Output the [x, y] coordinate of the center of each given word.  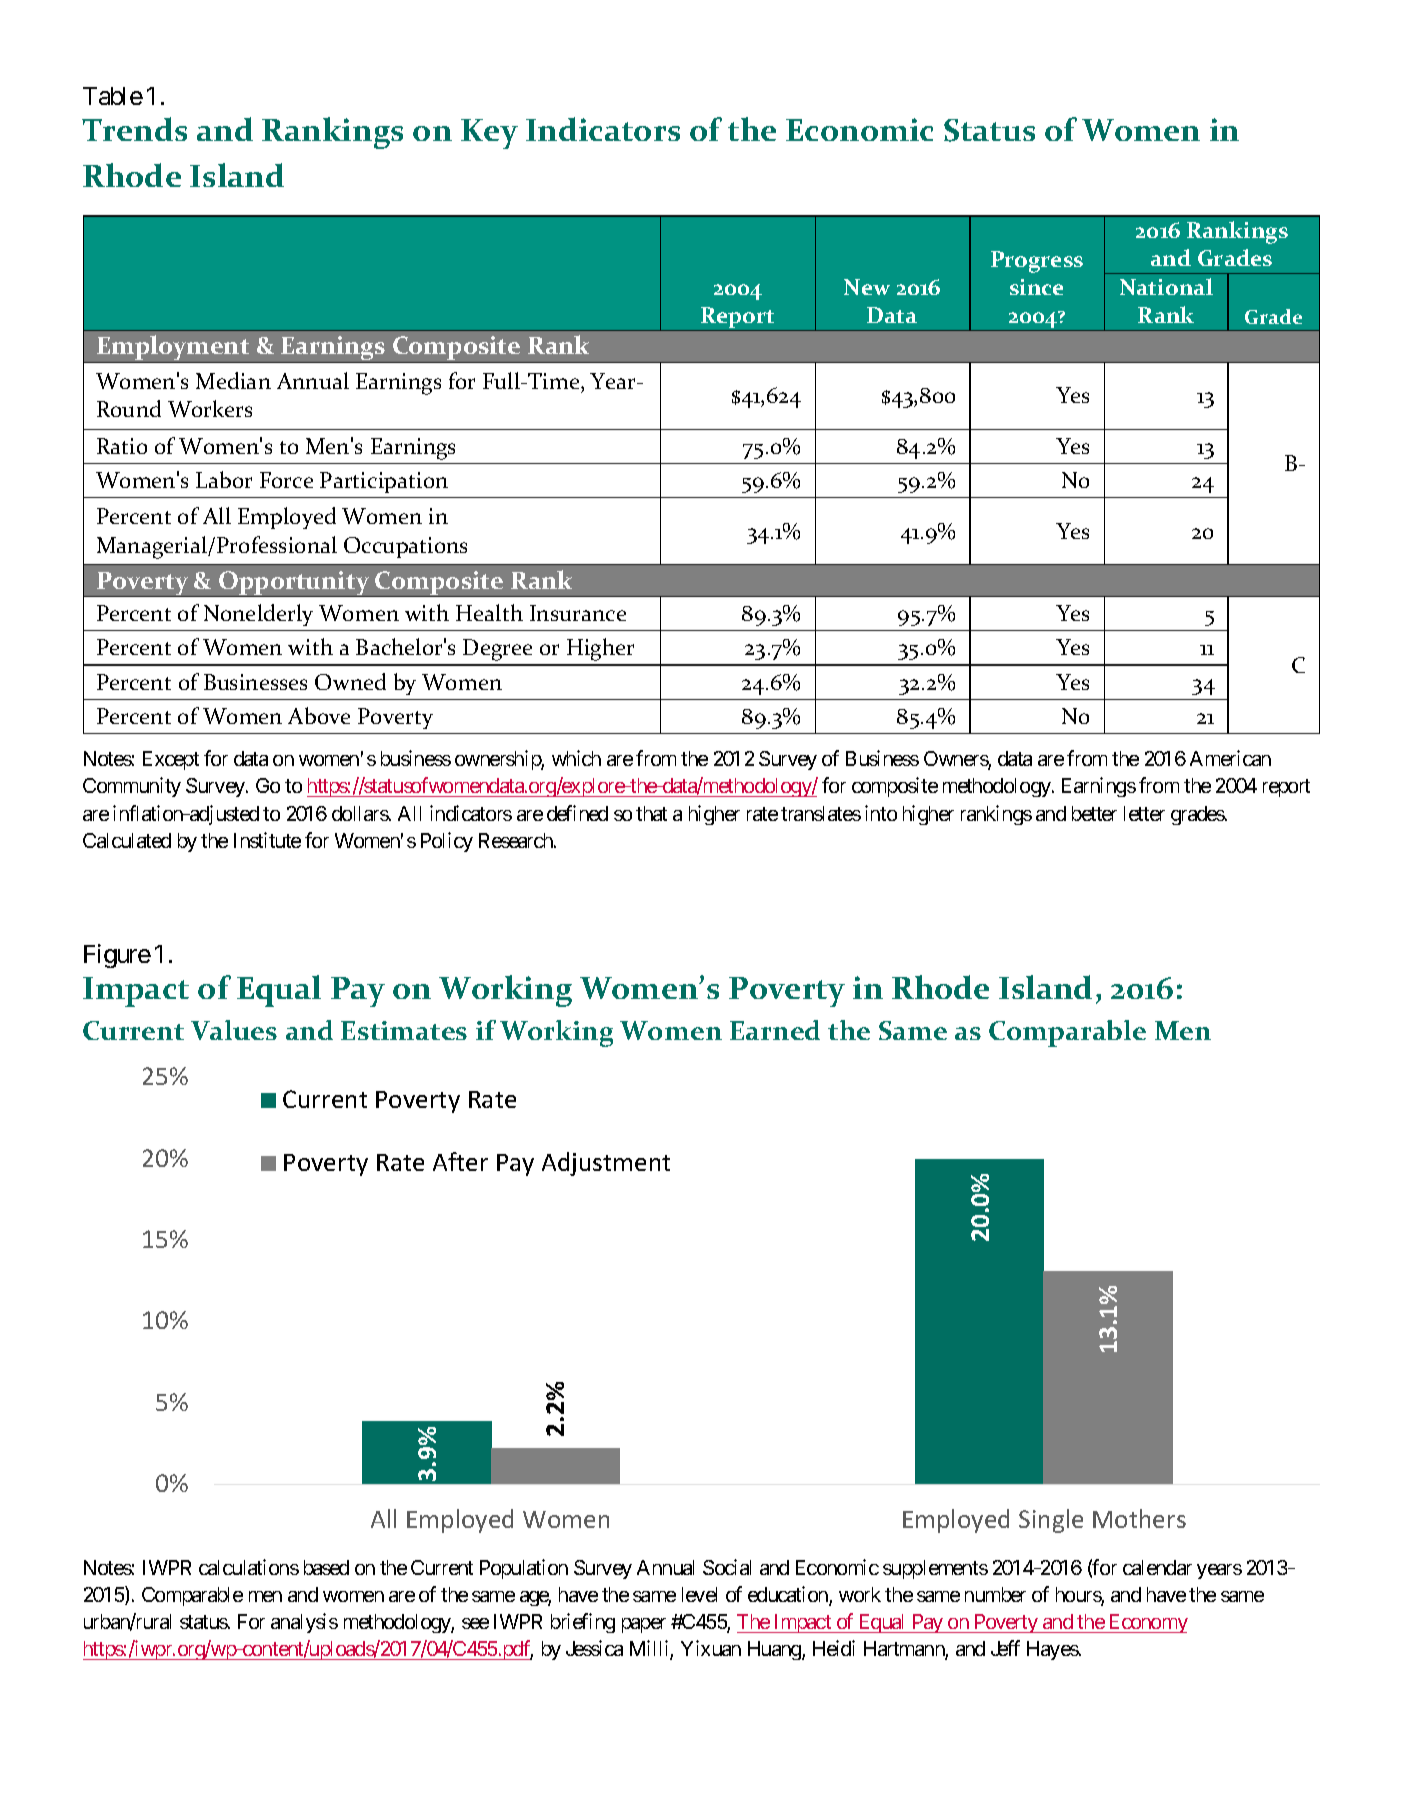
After [460, 1161]
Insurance [578, 613]
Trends [134, 129]
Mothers [1139, 1518]
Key [489, 134]
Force [286, 480]
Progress [1037, 262]
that [651, 813]
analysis [304, 1623]
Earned [775, 1030]
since [1036, 287]
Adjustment [606, 1164]
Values [234, 1030]
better [1094, 813]
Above [319, 715]
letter [1144, 813]
